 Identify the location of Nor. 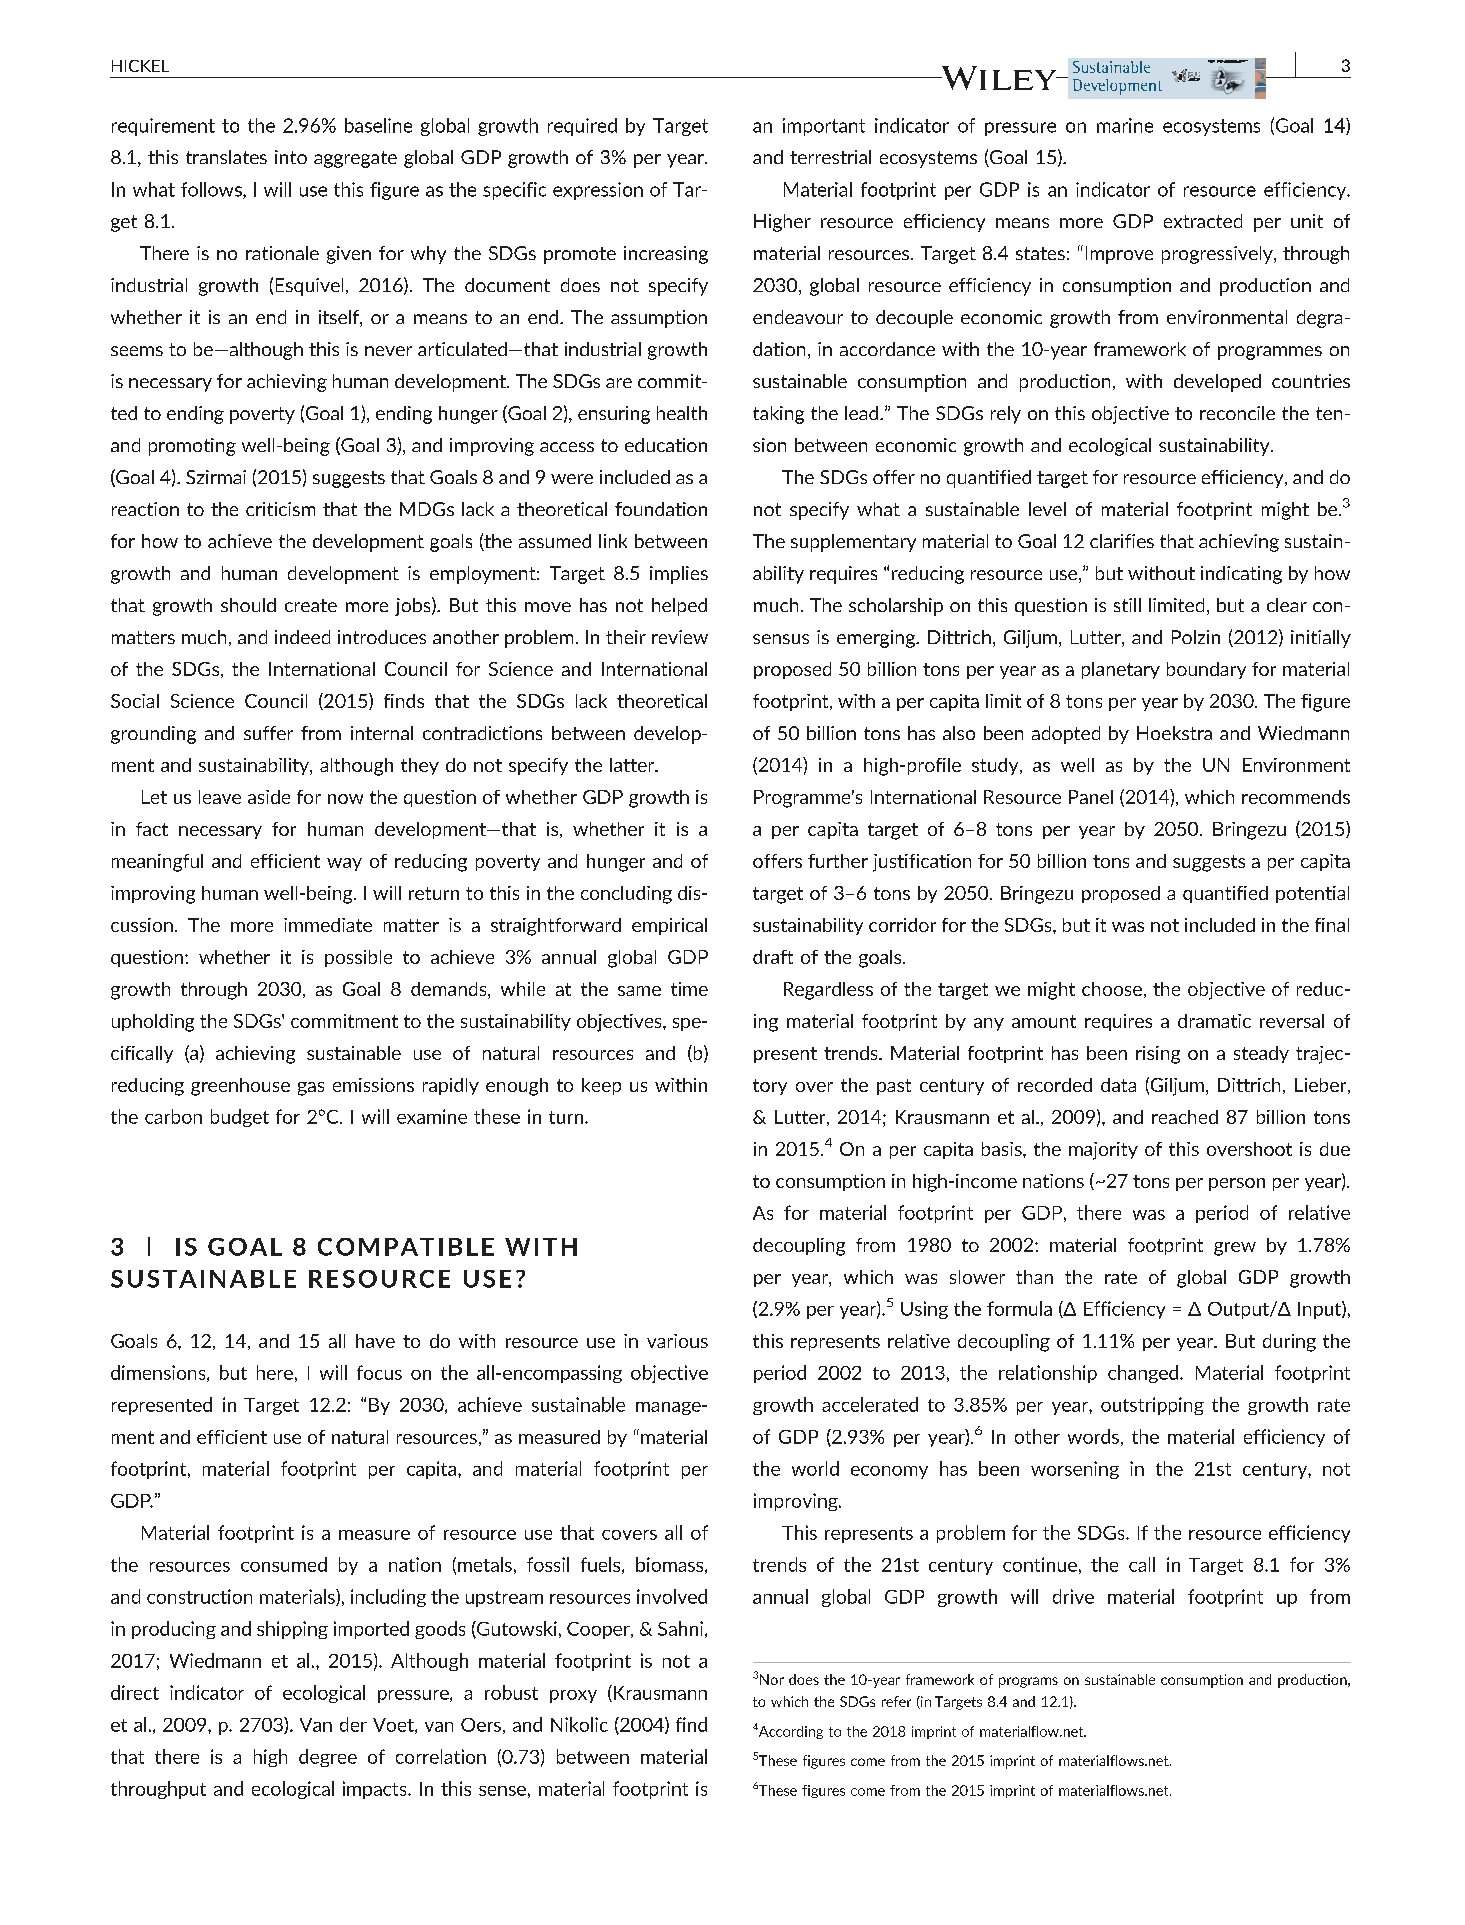
(772, 1679).
